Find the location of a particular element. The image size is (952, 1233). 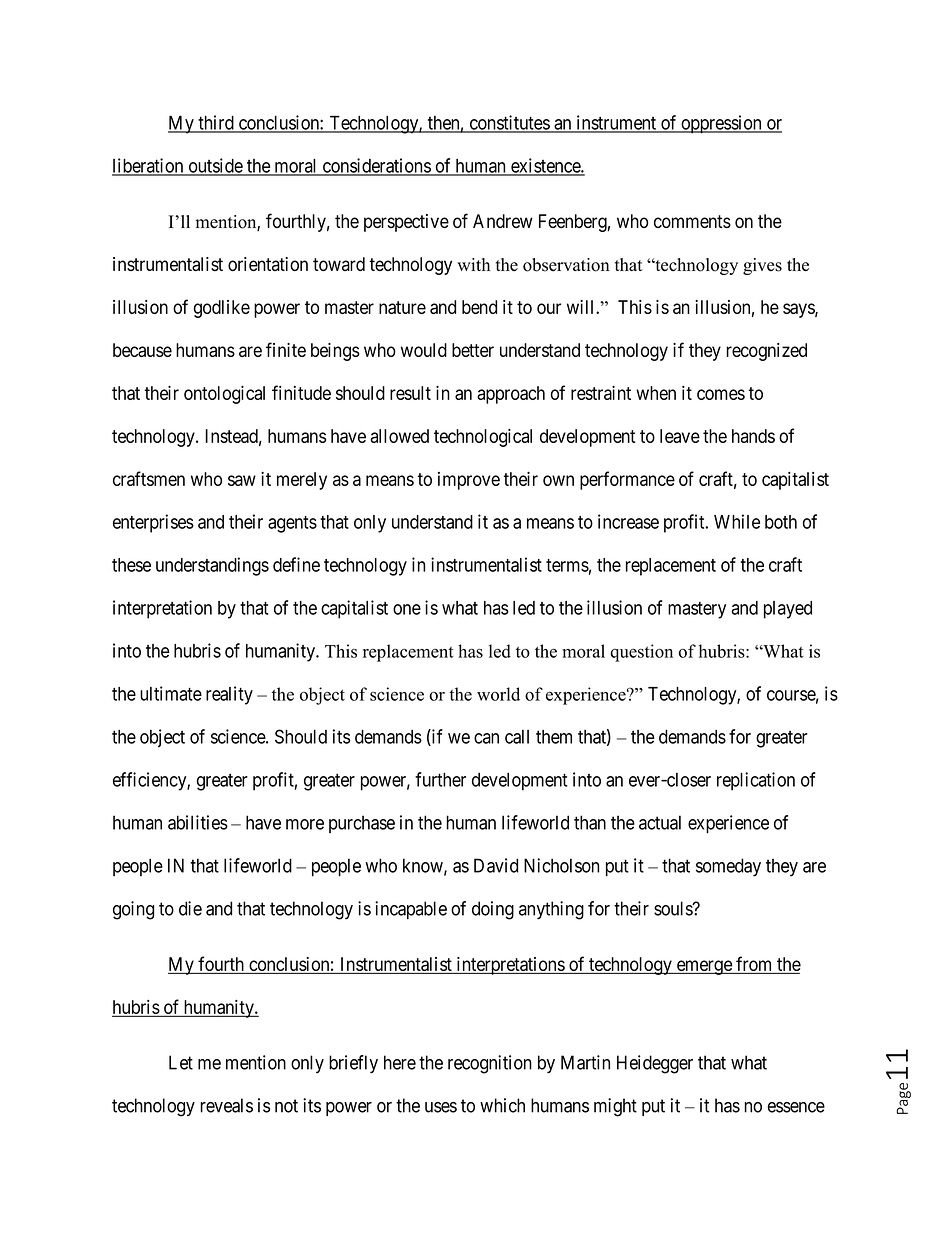

recognition is located at coordinates (490, 1064).
